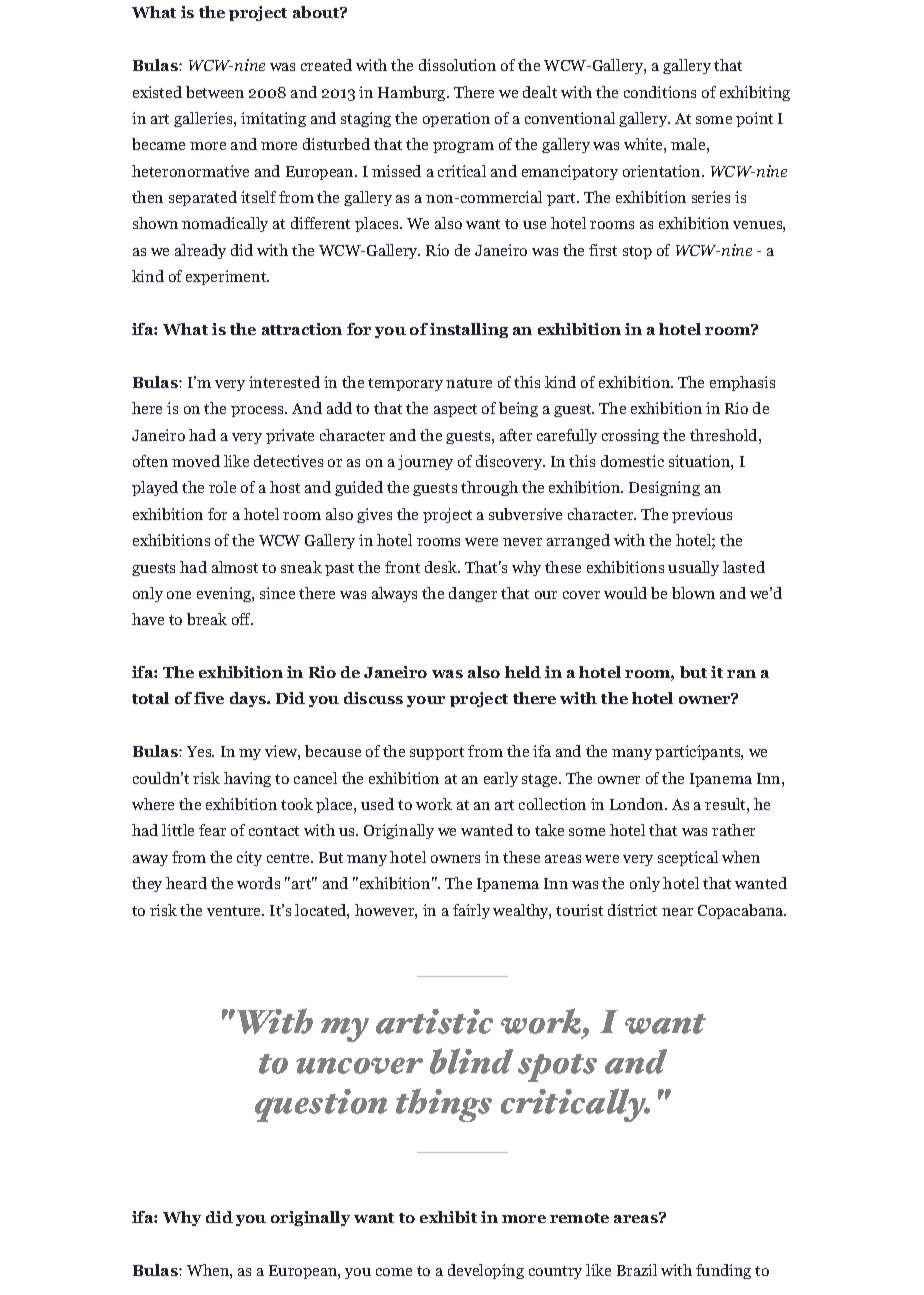 The width and height of the screenshot is (924, 1295). What do you see at coordinates (456, 119) in the screenshot?
I see `operation` at bounding box center [456, 119].
